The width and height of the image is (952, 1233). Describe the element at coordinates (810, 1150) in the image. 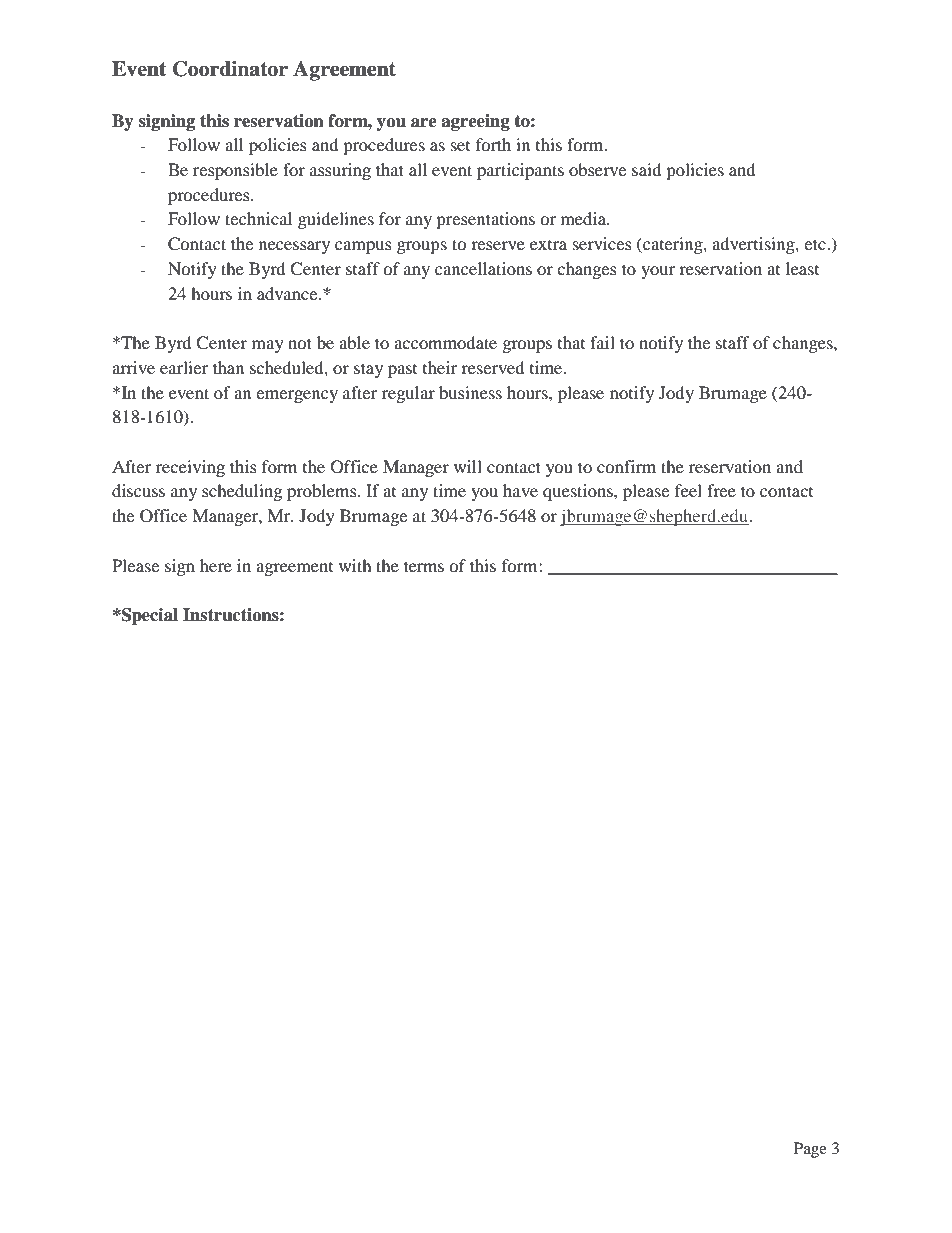

I see `Page` at that location.
